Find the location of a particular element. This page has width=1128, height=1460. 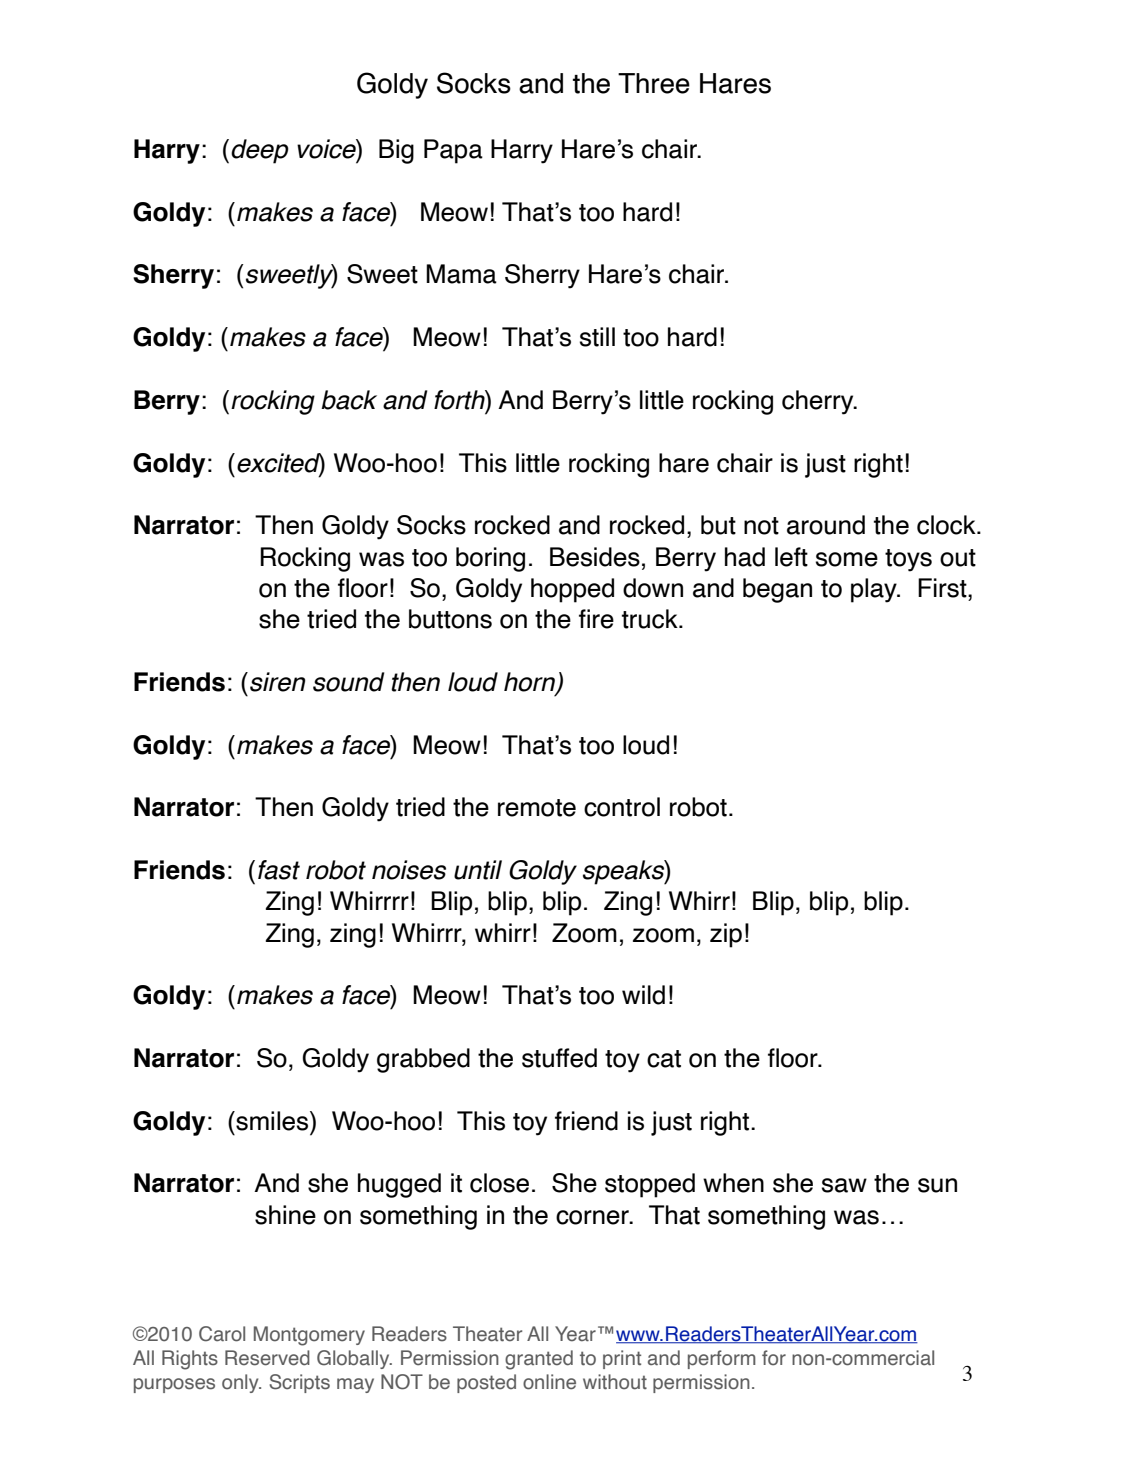

still is located at coordinates (597, 337).
